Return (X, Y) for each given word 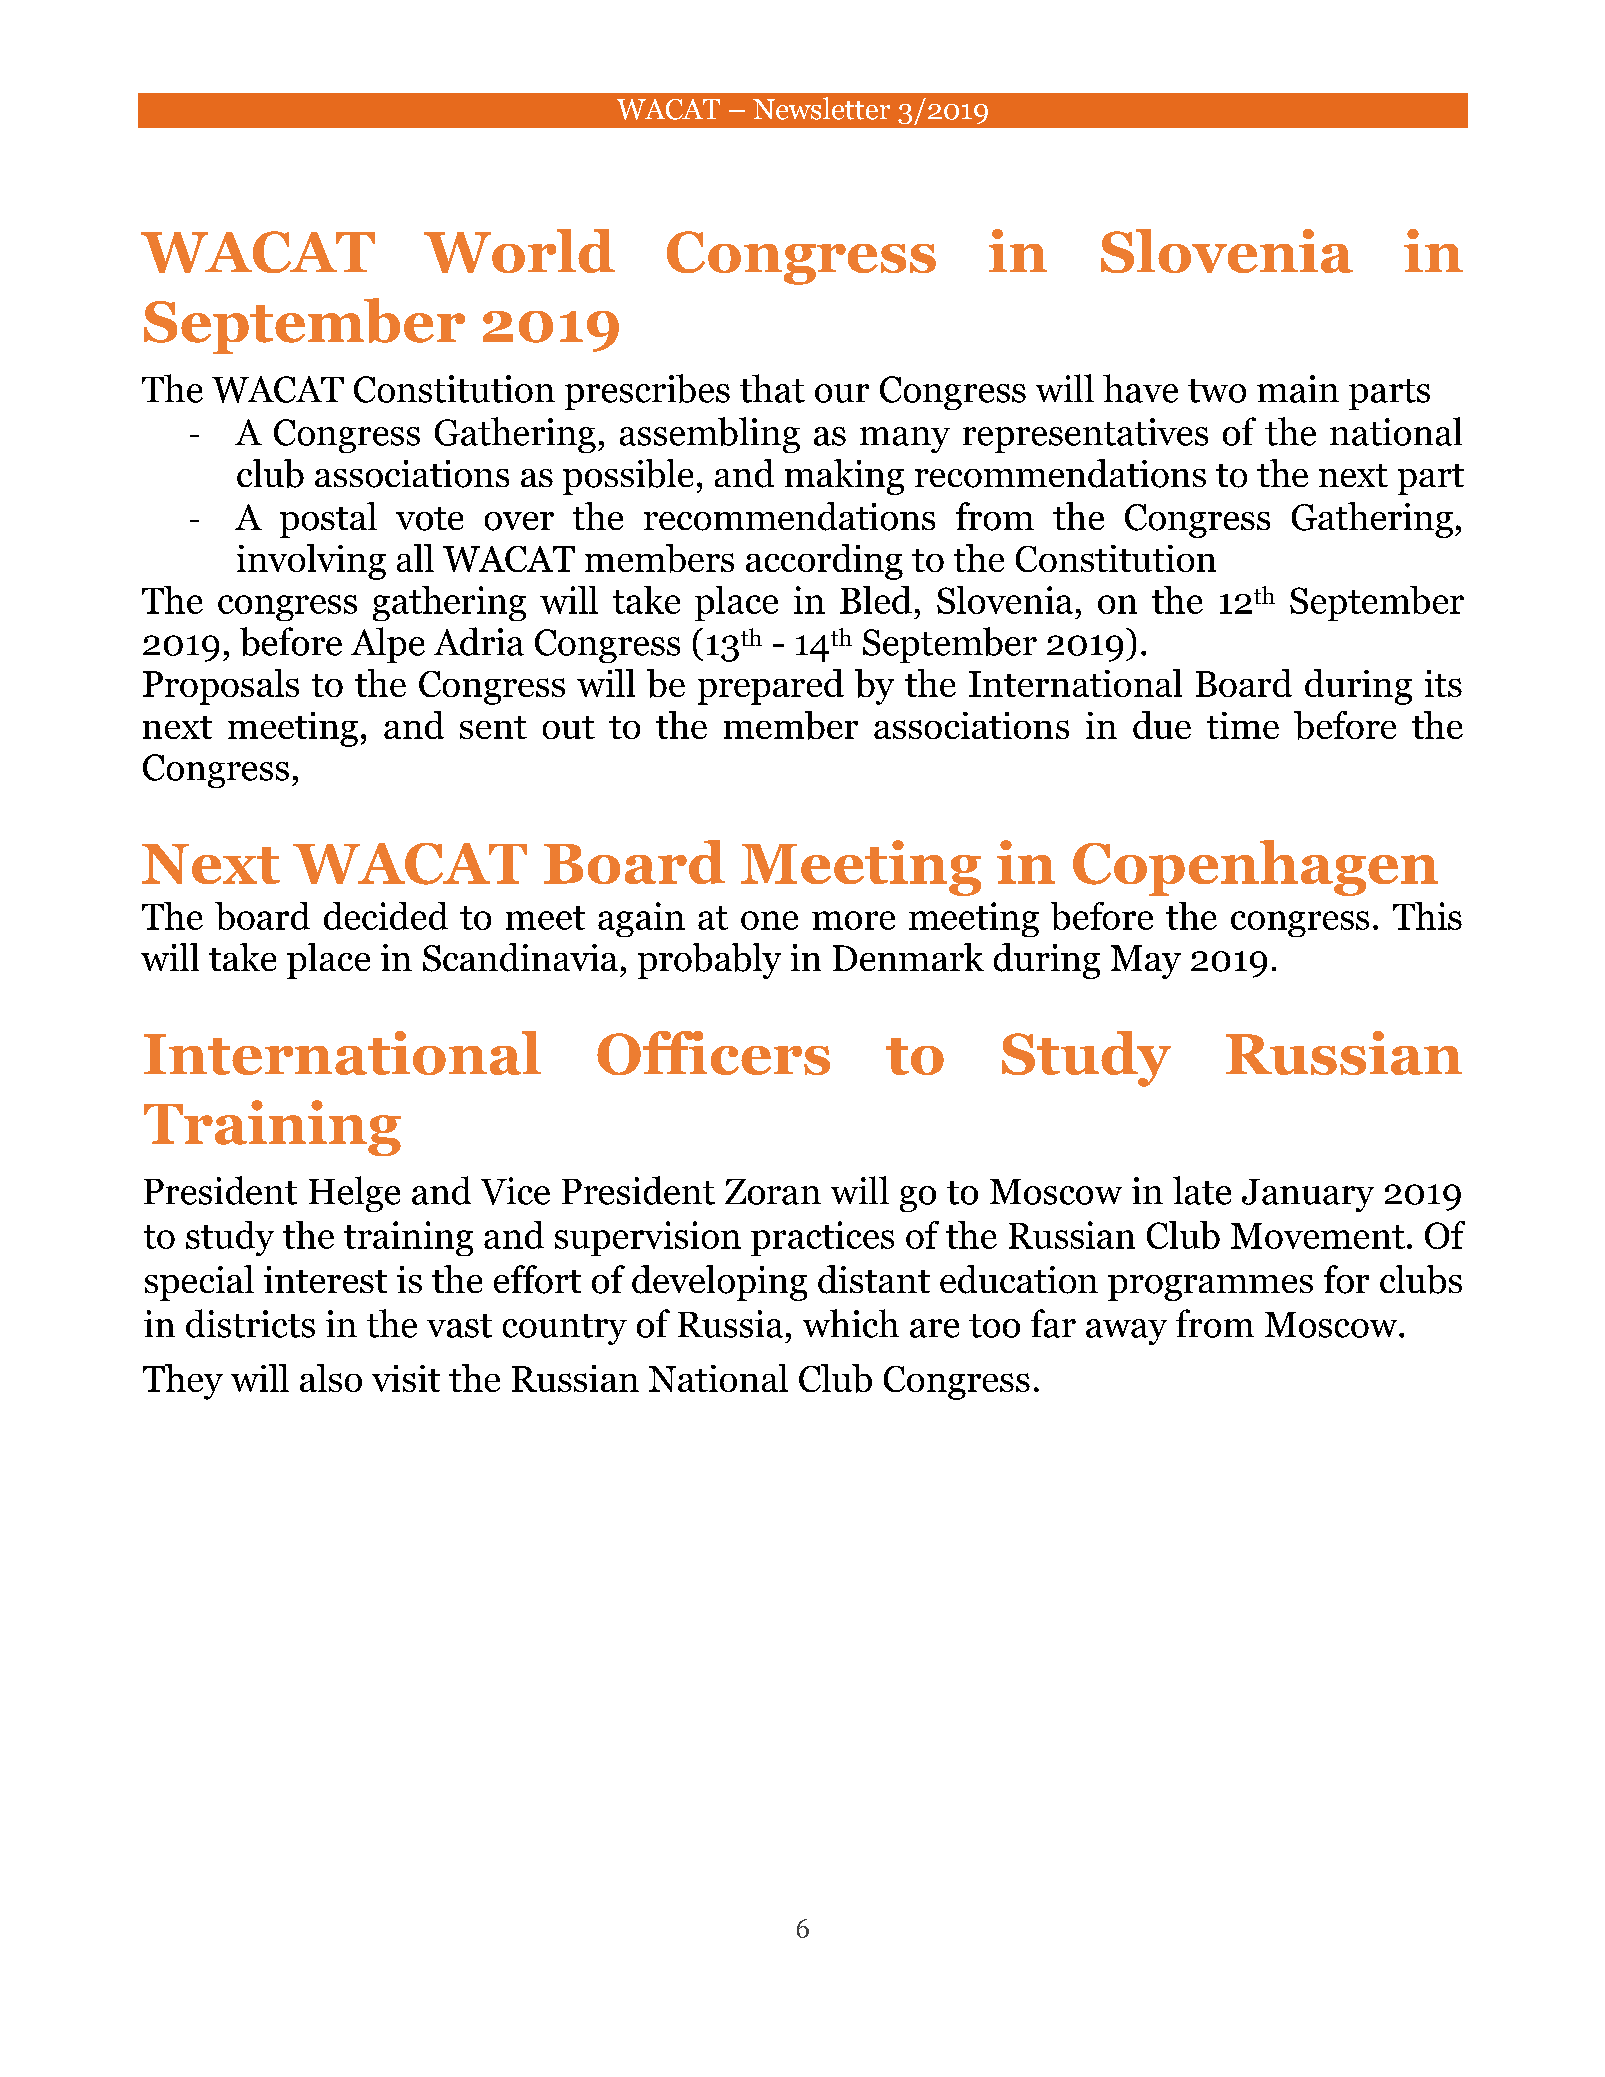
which (851, 1323)
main (1298, 389)
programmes (1210, 1288)
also (331, 1378)
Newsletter (821, 108)
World (519, 251)
